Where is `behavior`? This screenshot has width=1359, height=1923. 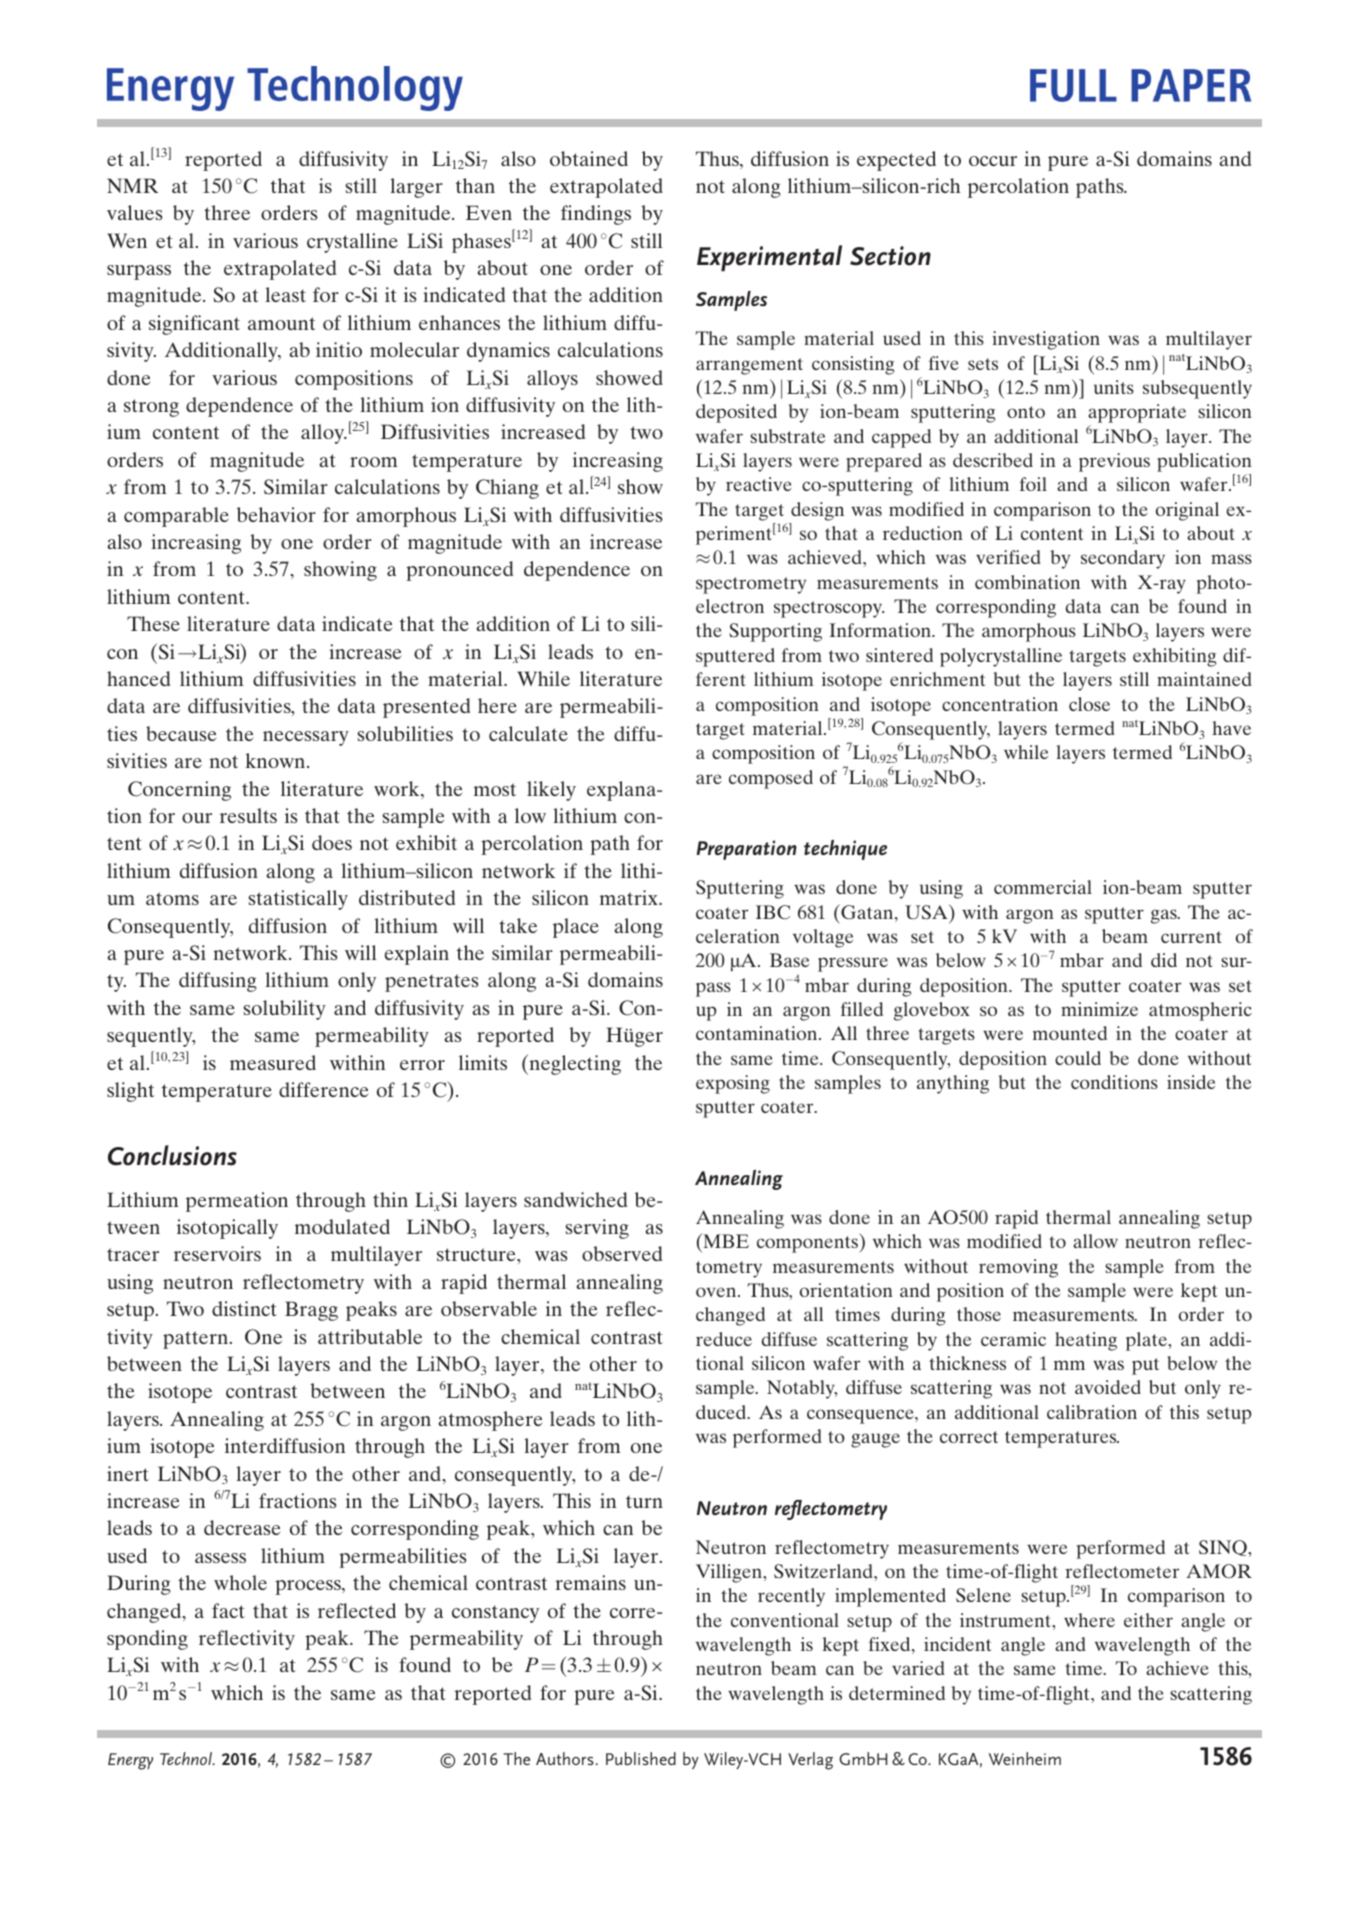 behavior is located at coordinates (276, 514).
